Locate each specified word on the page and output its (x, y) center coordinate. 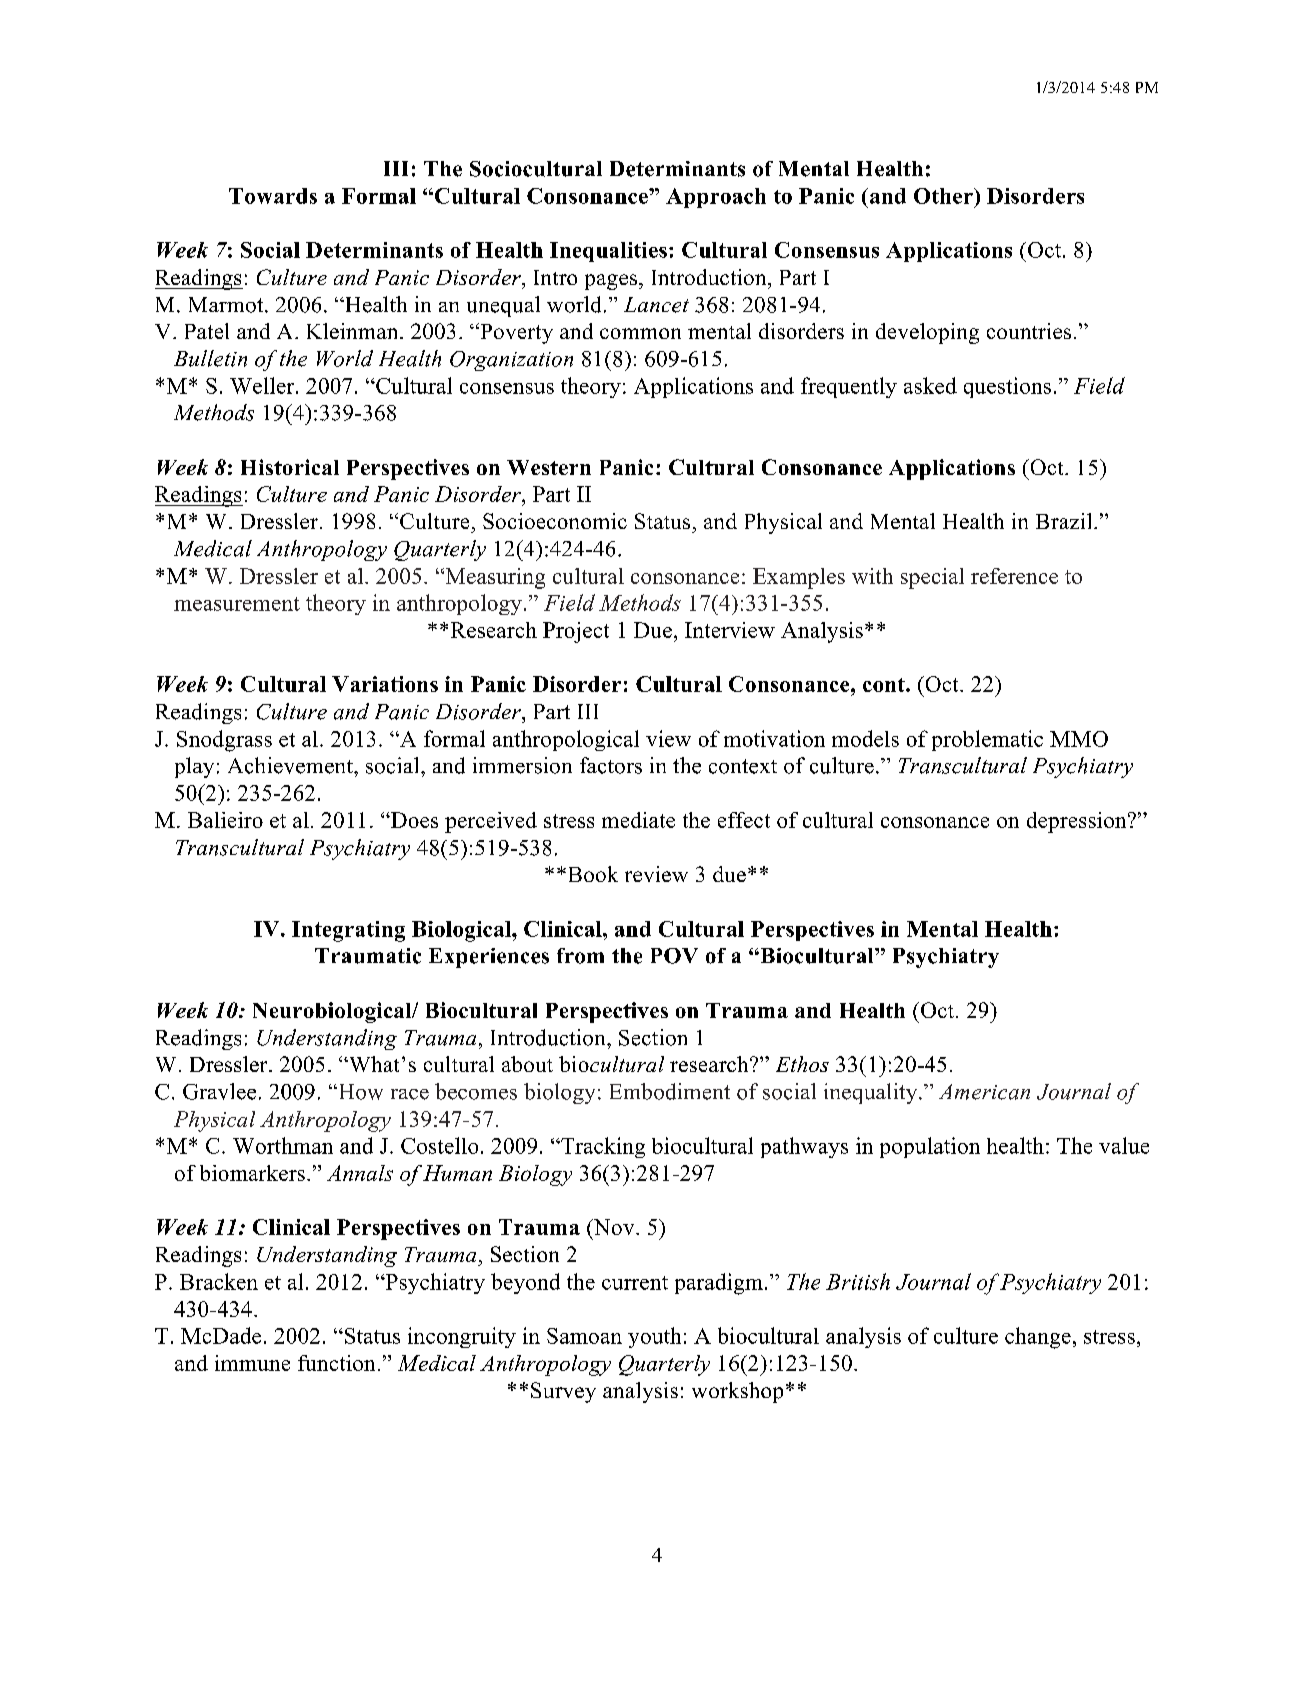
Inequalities (608, 252)
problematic (987, 740)
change (1038, 1338)
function (336, 1363)
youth (654, 1337)
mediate (638, 820)
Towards (273, 196)
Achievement (291, 765)
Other (944, 196)
